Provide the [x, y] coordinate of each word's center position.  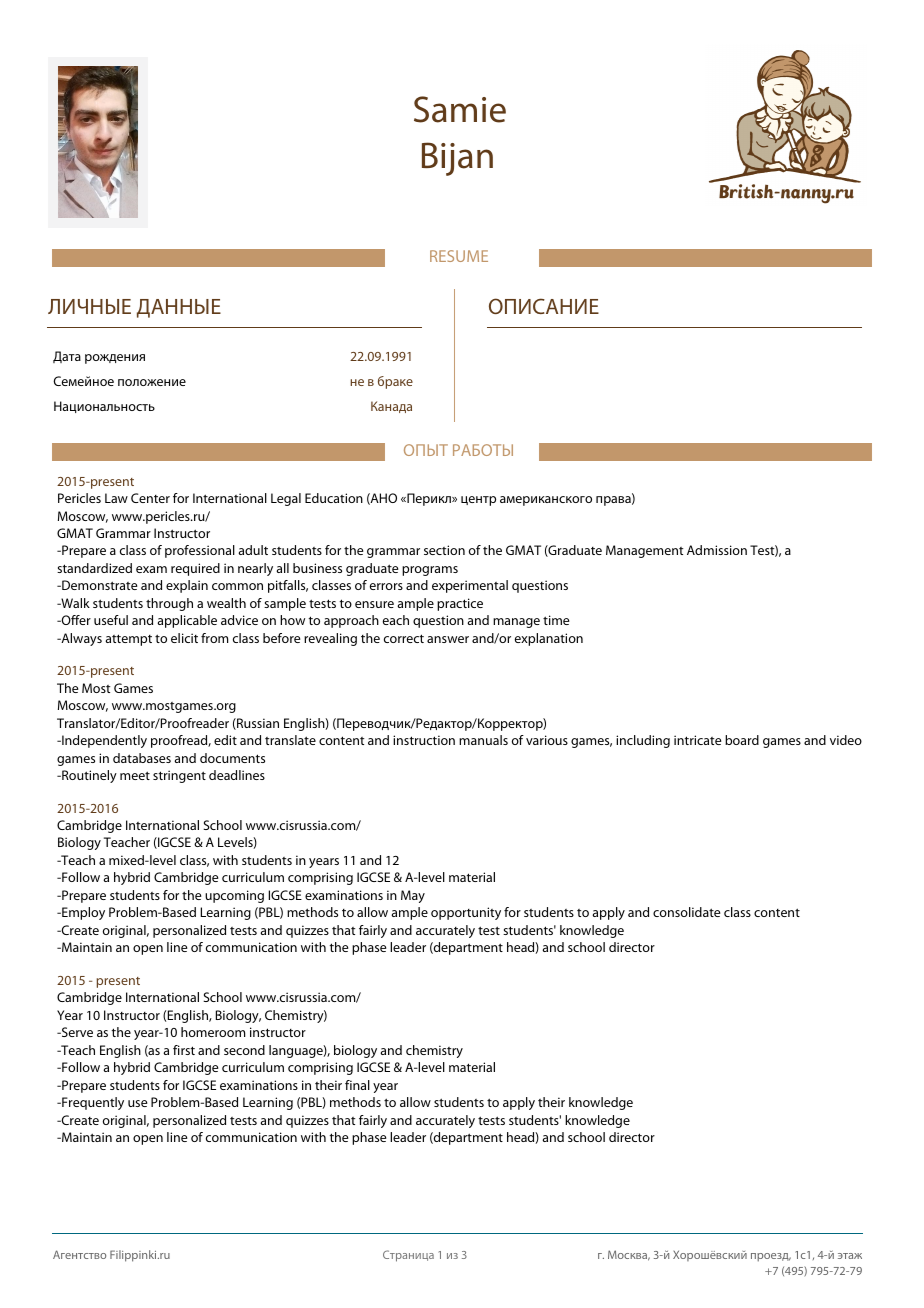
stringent [179, 776]
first [184, 1050]
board [742, 740]
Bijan [457, 159]
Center [150, 498]
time [556, 620]
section [444, 550]
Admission [717, 550]
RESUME [459, 256]
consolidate [687, 912]
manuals [483, 740]
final [357, 1085]
